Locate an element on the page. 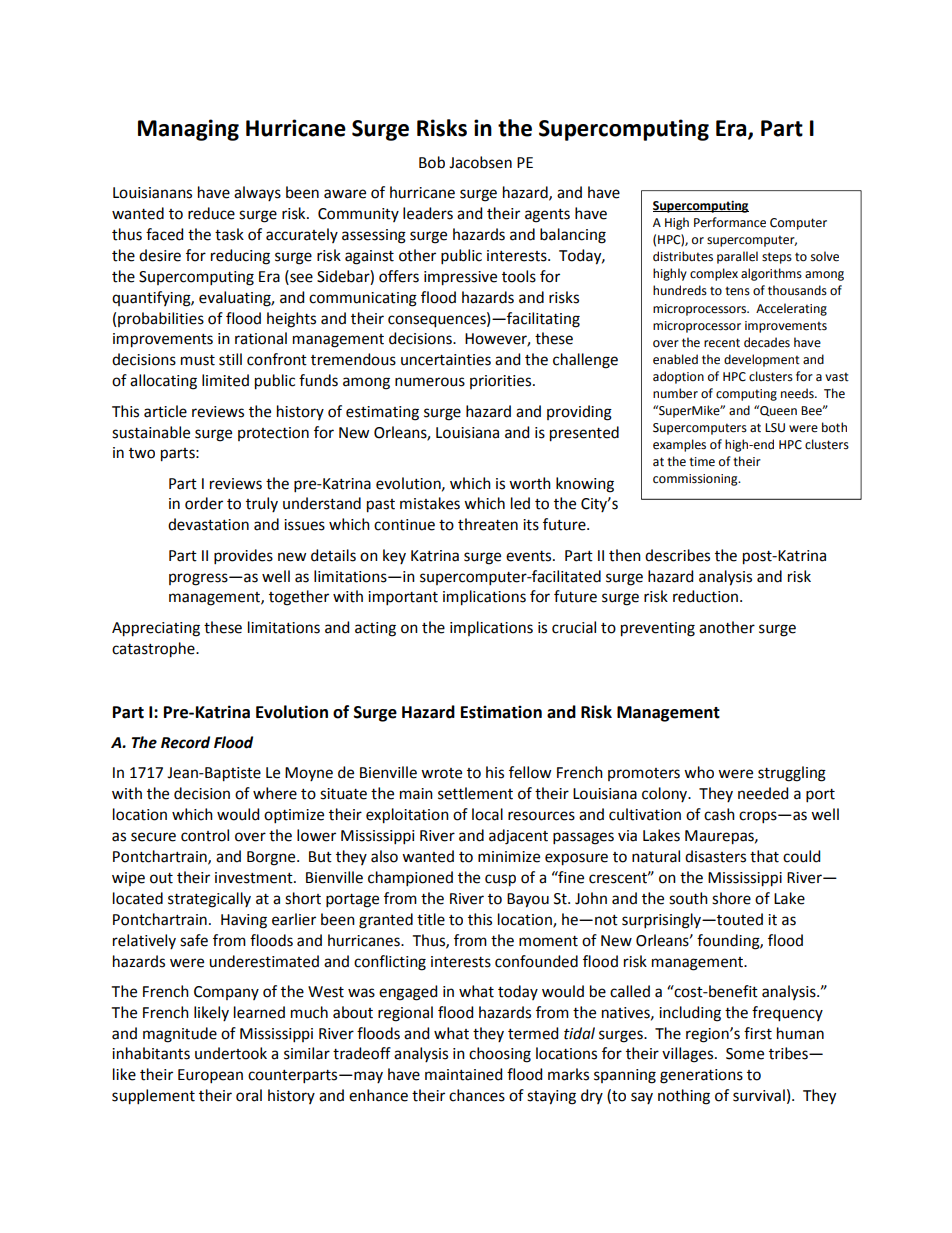  choosing is located at coordinates (500, 1055).
